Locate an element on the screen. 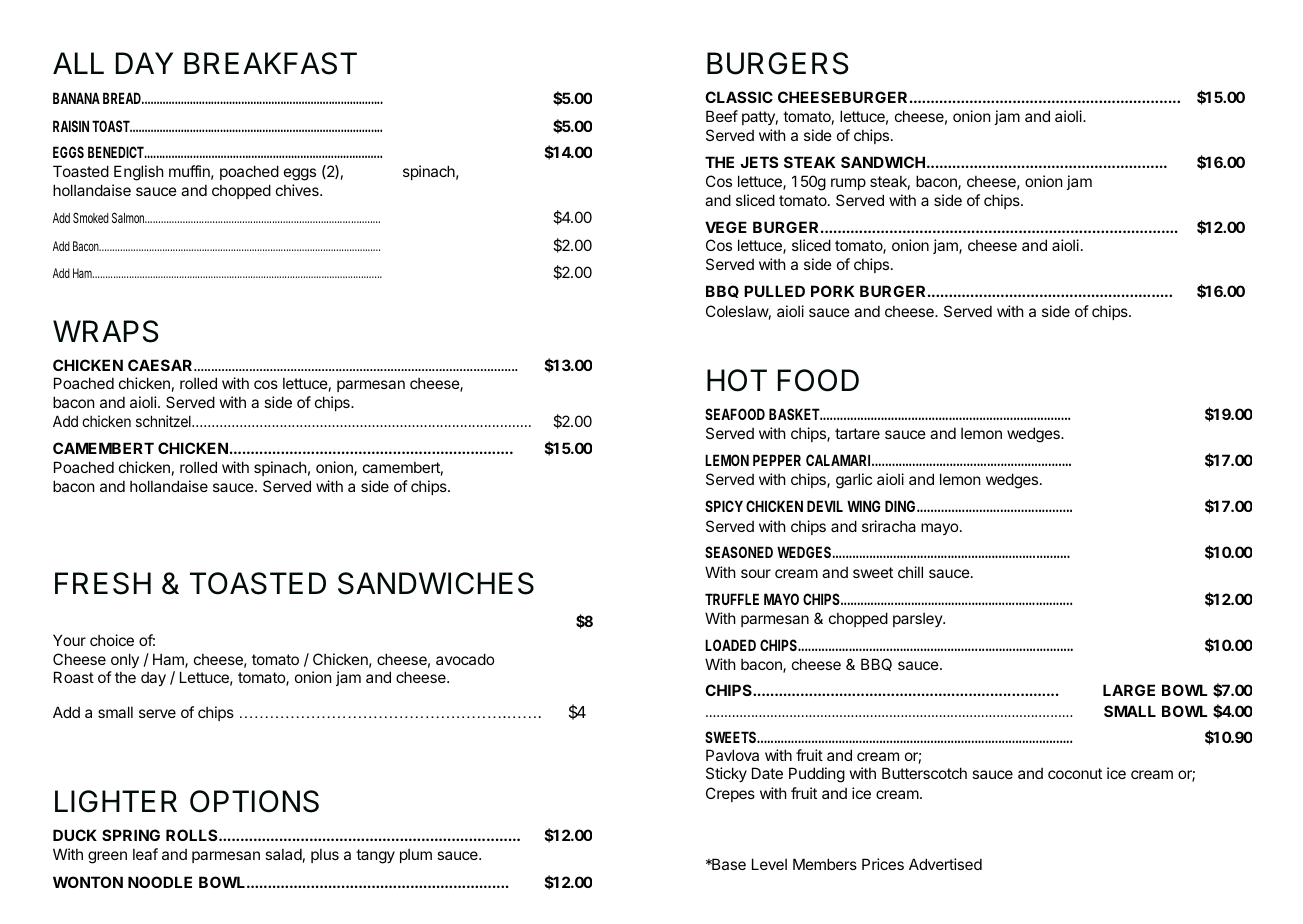 The height and width of the screenshot is (924, 1303). FRESH is located at coordinates (103, 583).
